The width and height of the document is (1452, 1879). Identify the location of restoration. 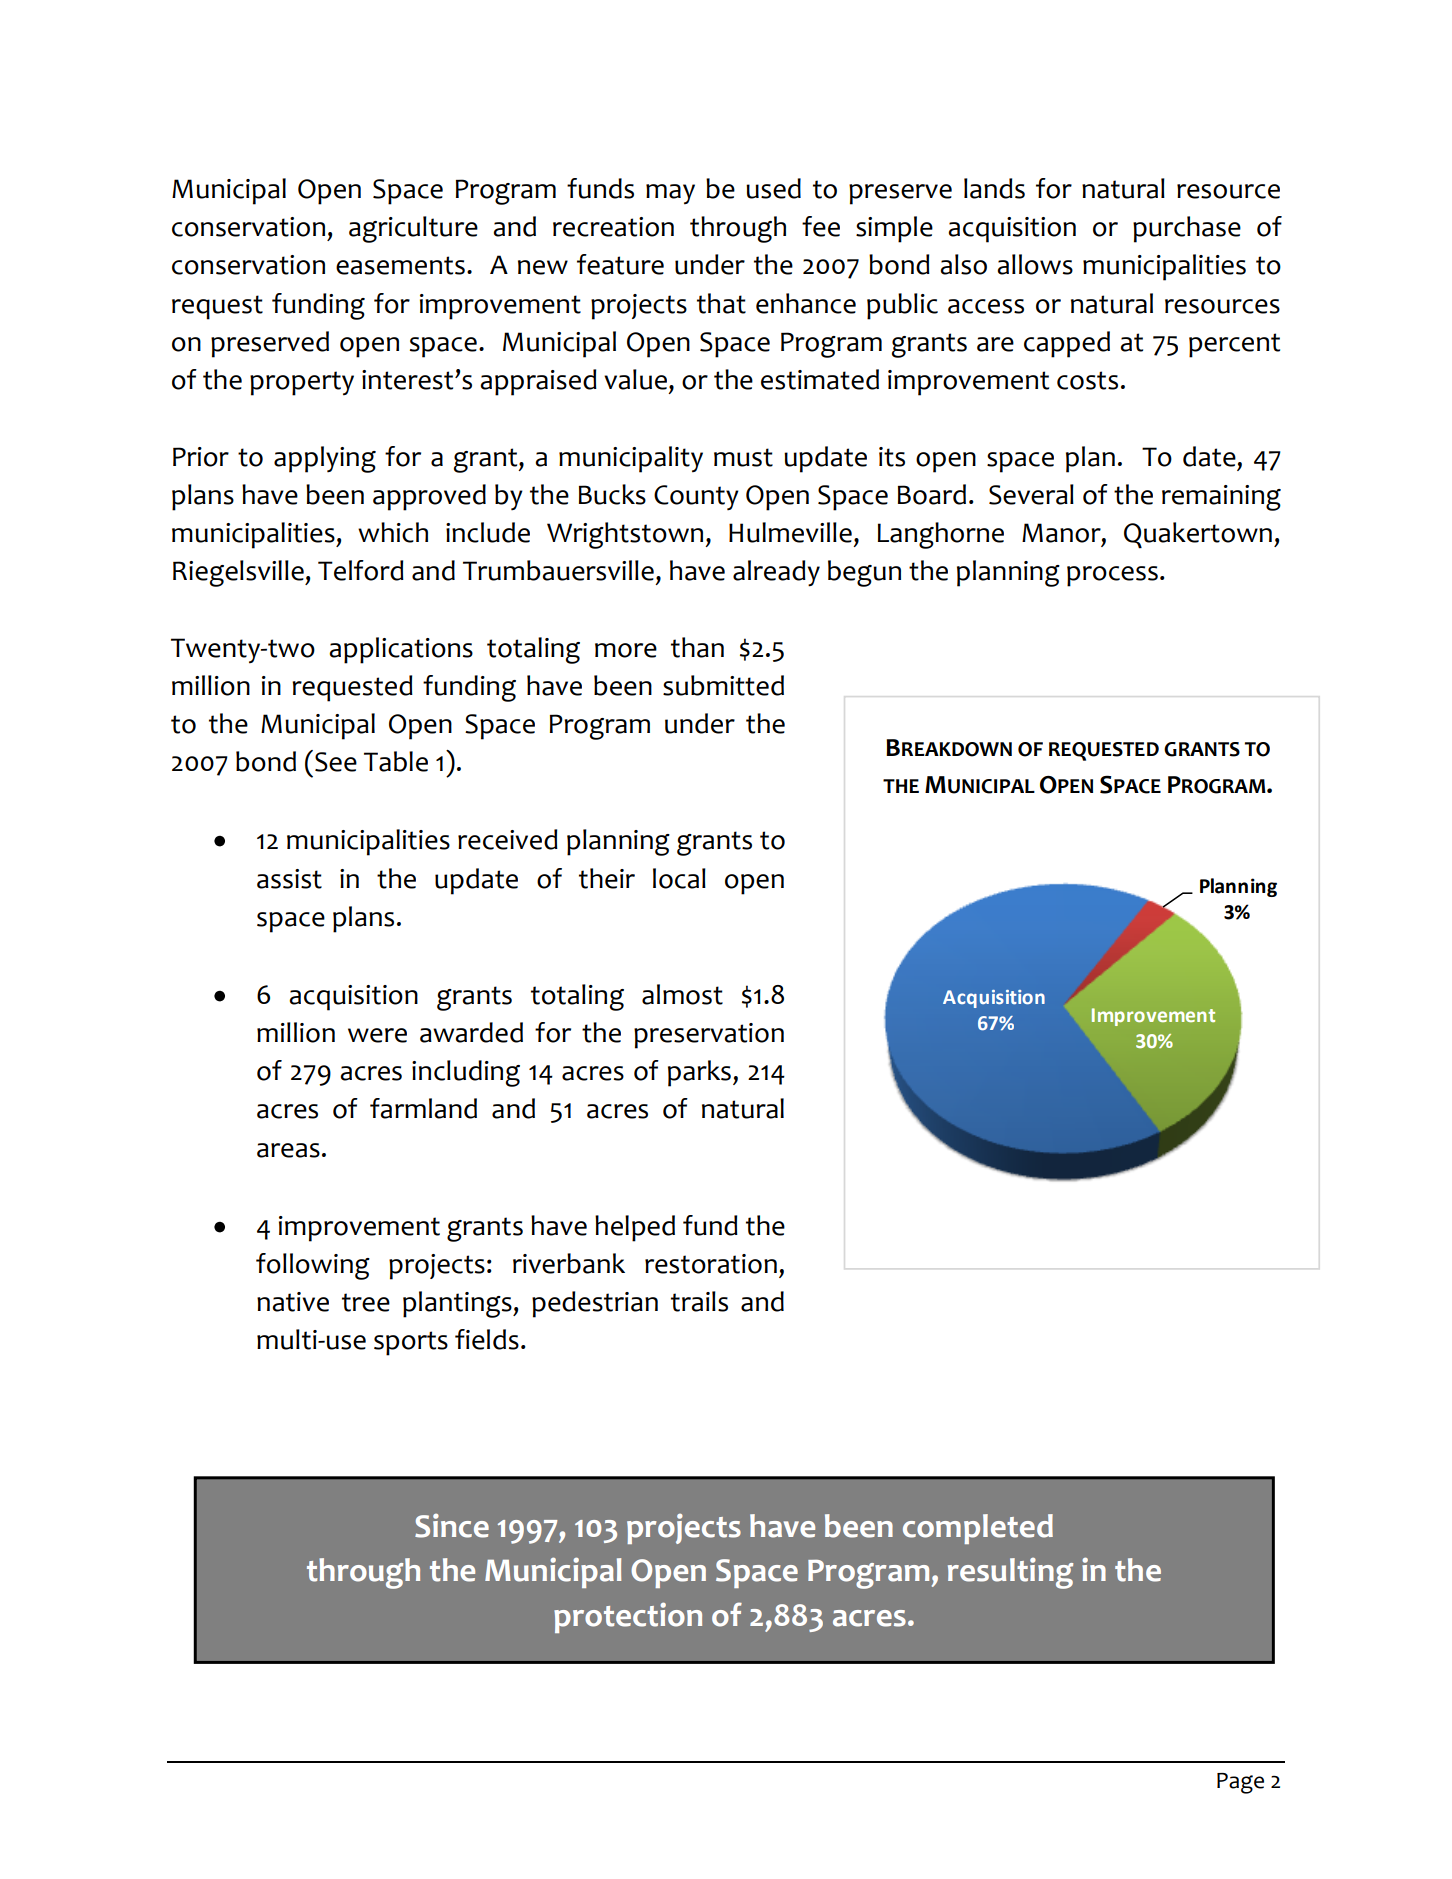
(711, 1264).
